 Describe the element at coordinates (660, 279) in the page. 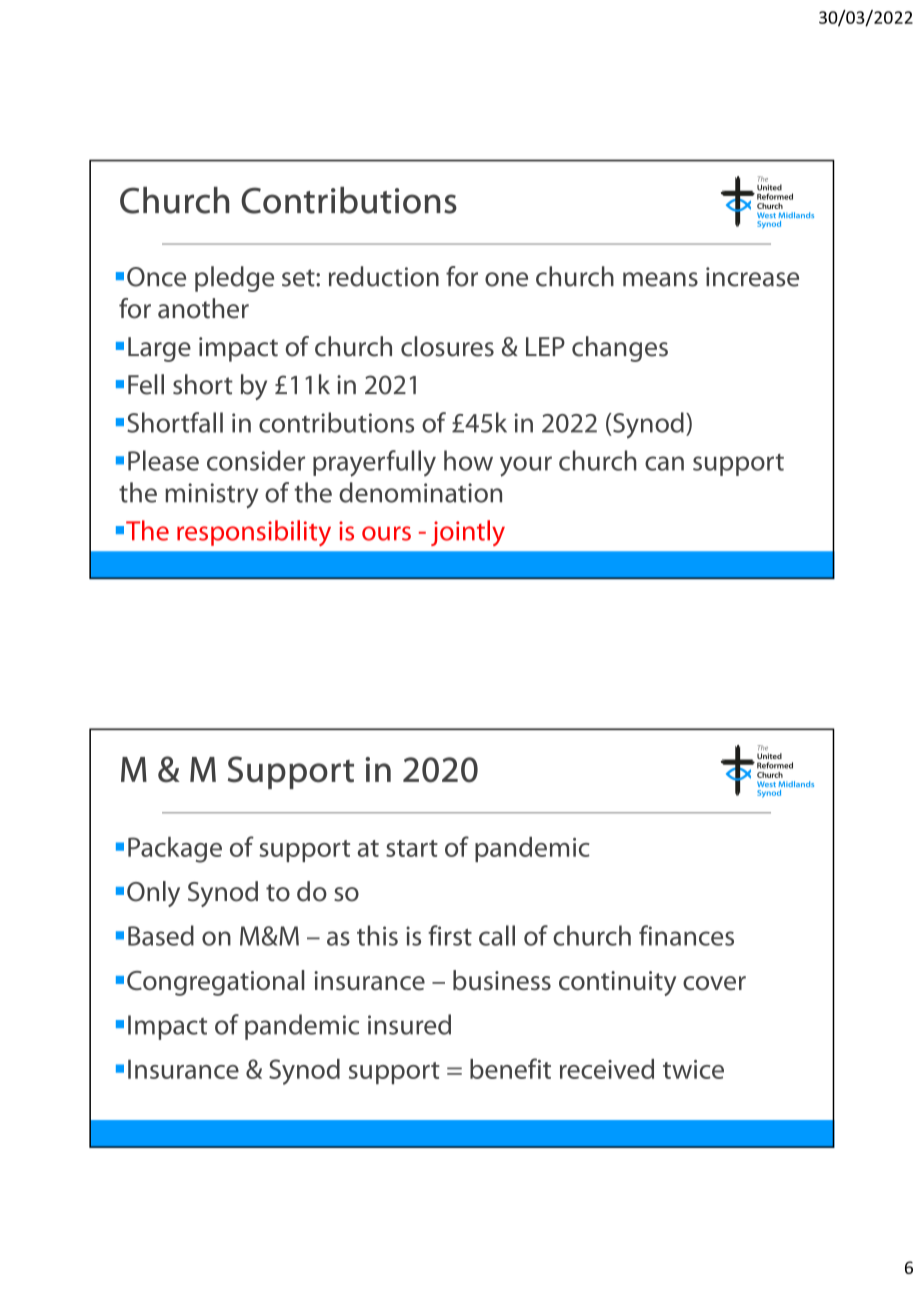

I see `means` at that location.
